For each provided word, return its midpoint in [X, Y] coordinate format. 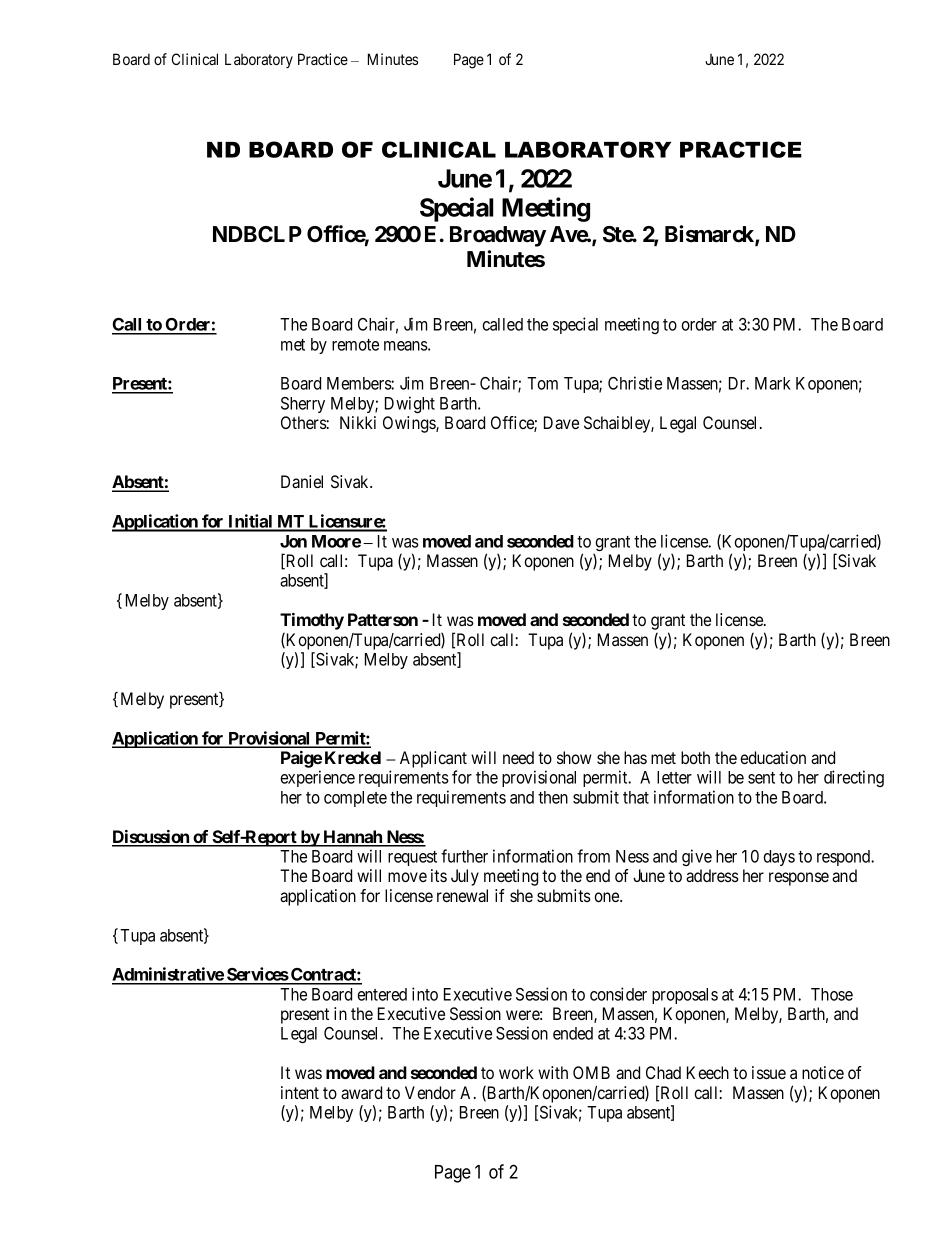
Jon [293, 541]
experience [317, 778]
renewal [462, 895]
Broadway [498, 236]
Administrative [168, 975]
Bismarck [710, 235]
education [773, 757]
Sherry [303, 405]
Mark [773, 383]
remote [355, 345]
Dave [561, 422]
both [695, 757]
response [799, 879]
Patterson [383, 619]
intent [300, 1092]
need [518, 757]
